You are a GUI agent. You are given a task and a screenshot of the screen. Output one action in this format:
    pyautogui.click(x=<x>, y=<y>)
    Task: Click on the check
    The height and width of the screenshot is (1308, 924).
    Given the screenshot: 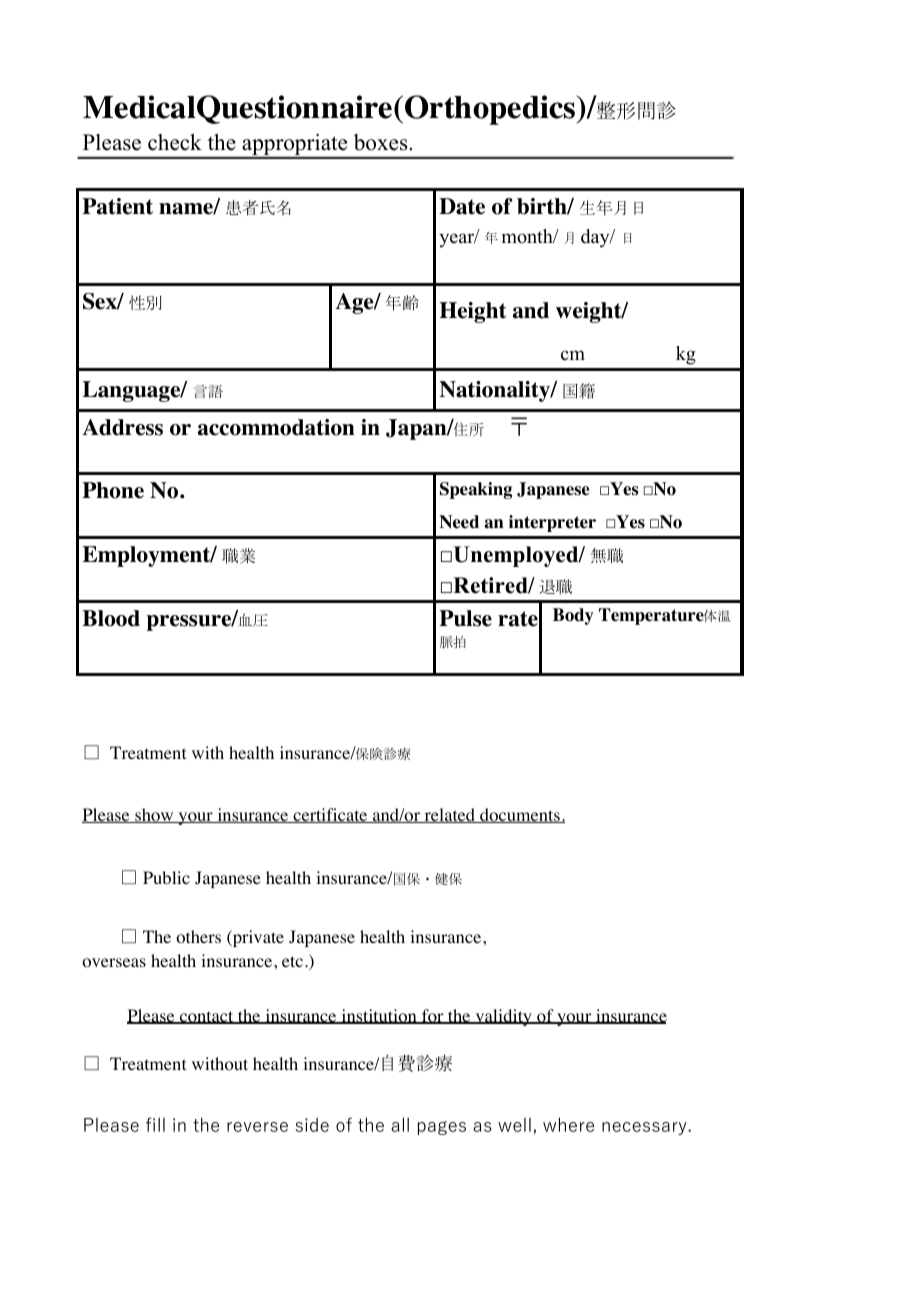 What is the action you would take?
    pyautogui.click(x=175, y=142)
